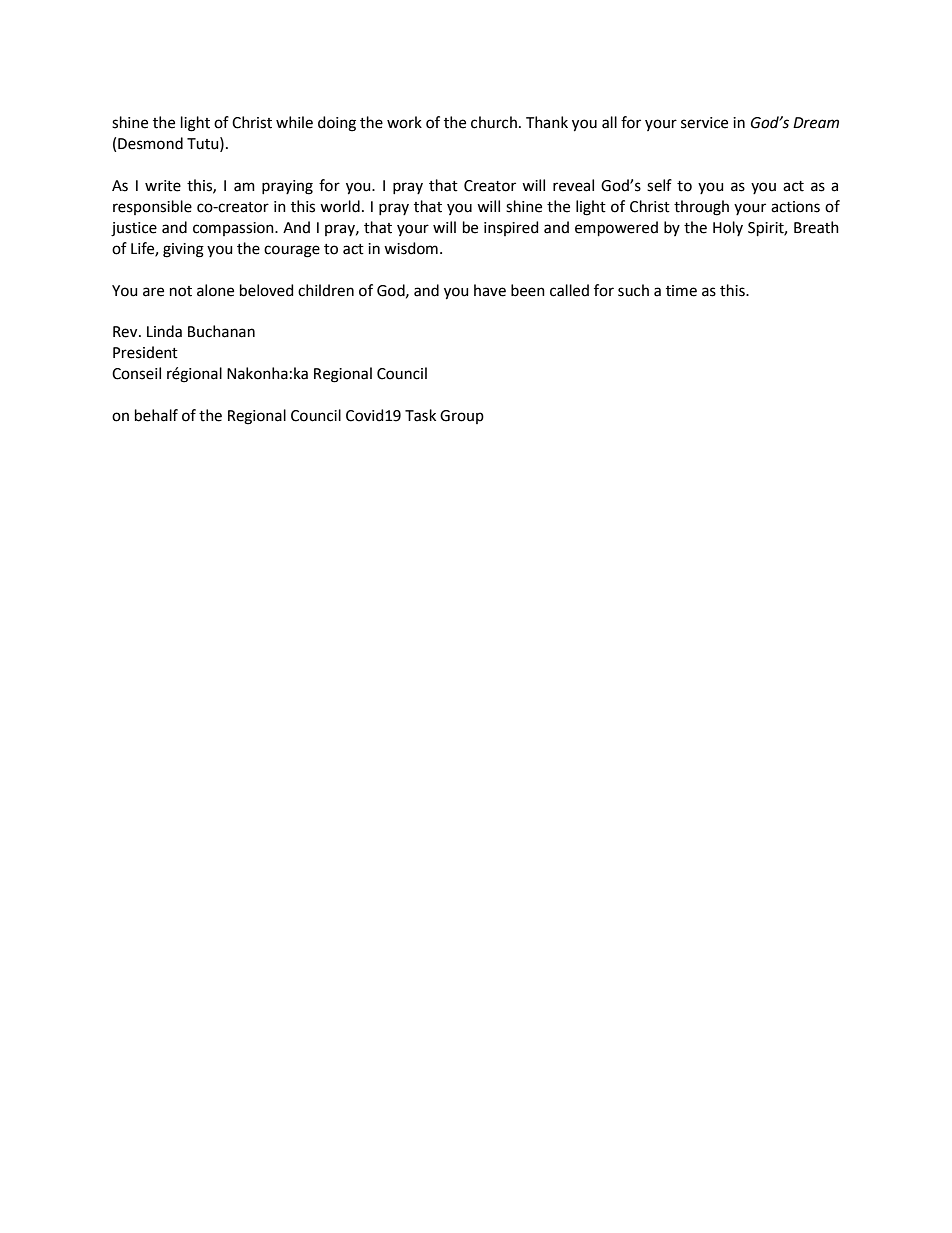 This screenshot has height=1233, width=952. I want to click on have, so click(490, 290).
